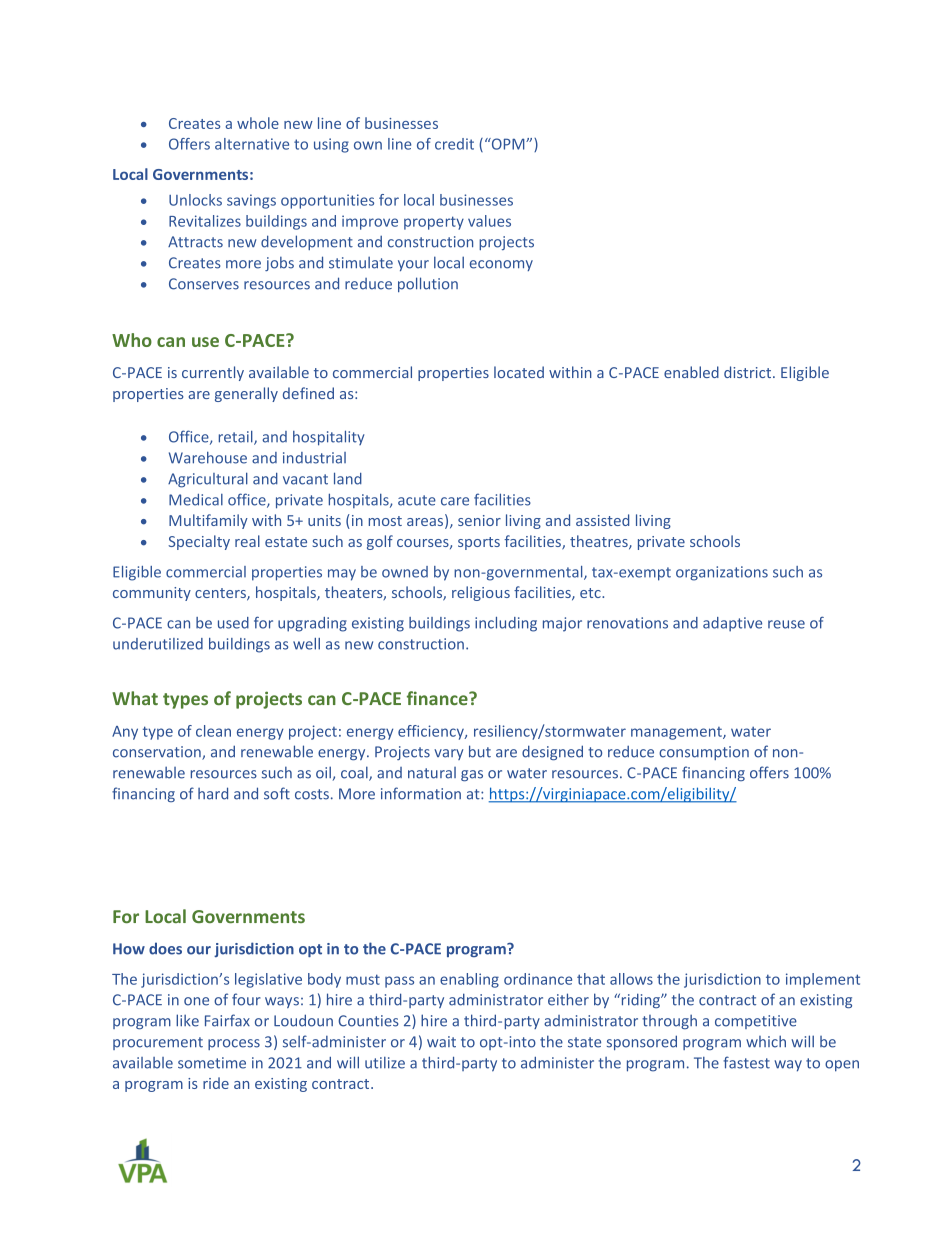  I want to click on values, so click(489, 221).
